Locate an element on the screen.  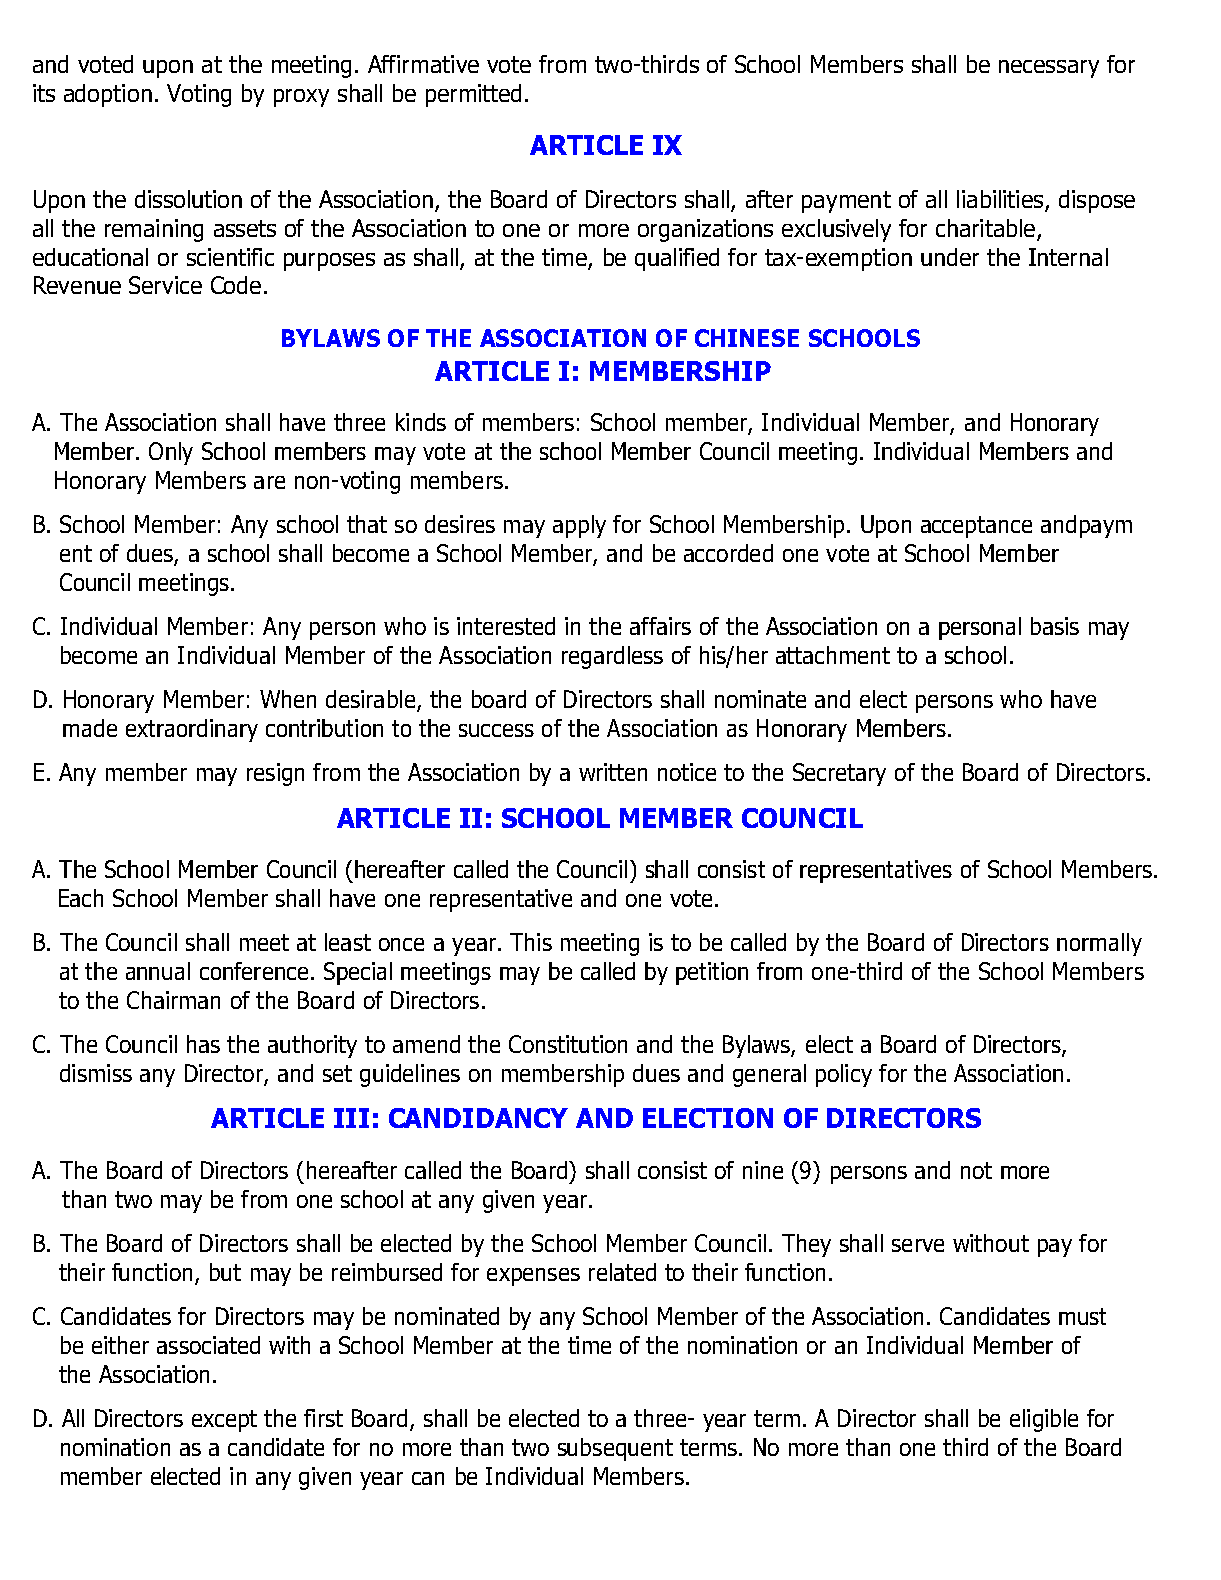
except is located at coordinates (224, 1421).
